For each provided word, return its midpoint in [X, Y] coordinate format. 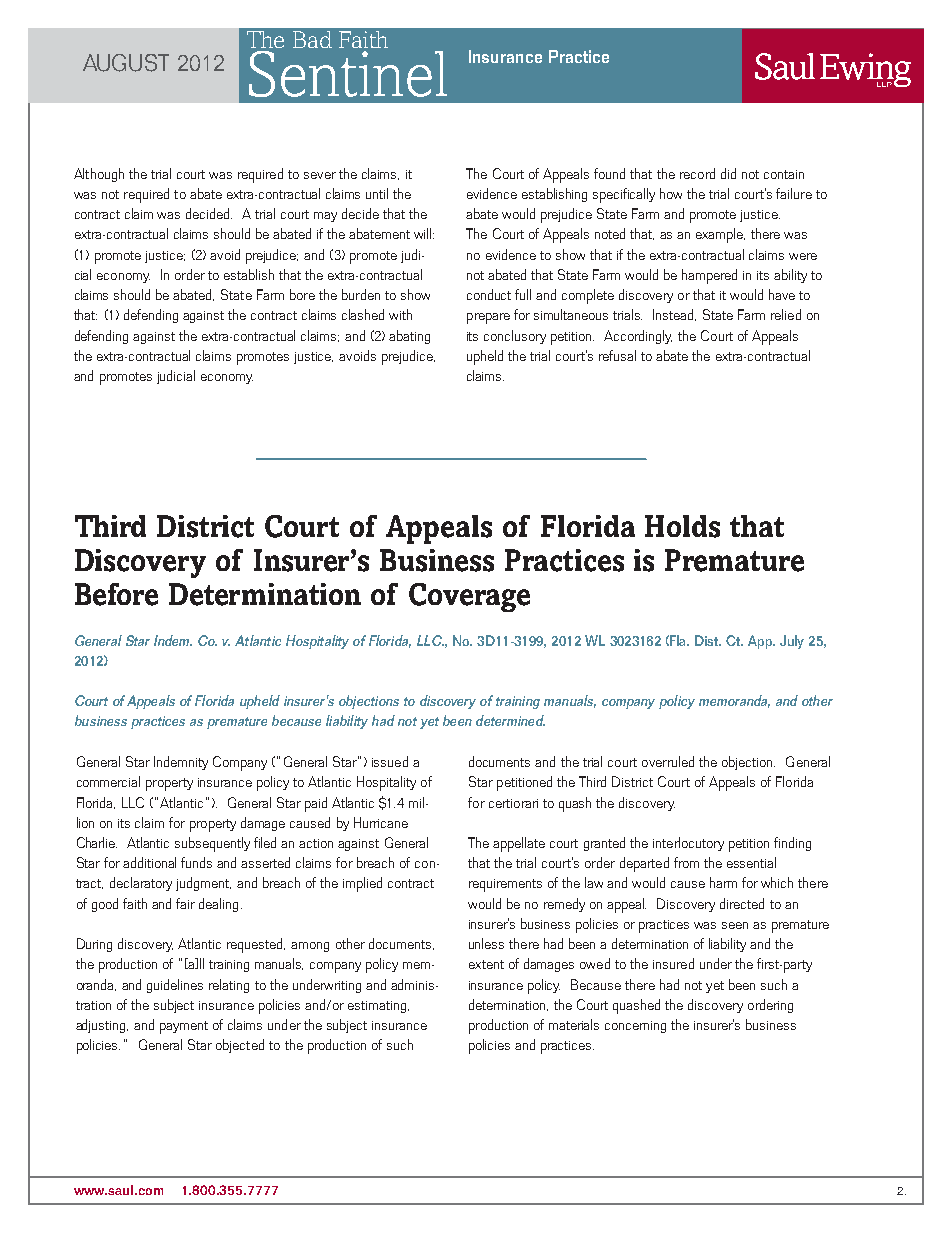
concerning [635, 1027]
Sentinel [348, 74]
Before [116, 594]
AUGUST [126, 63]
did [728, 173]
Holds [682, 526]
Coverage [469, 597]
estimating [378, 1007]
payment [184, 1027]
